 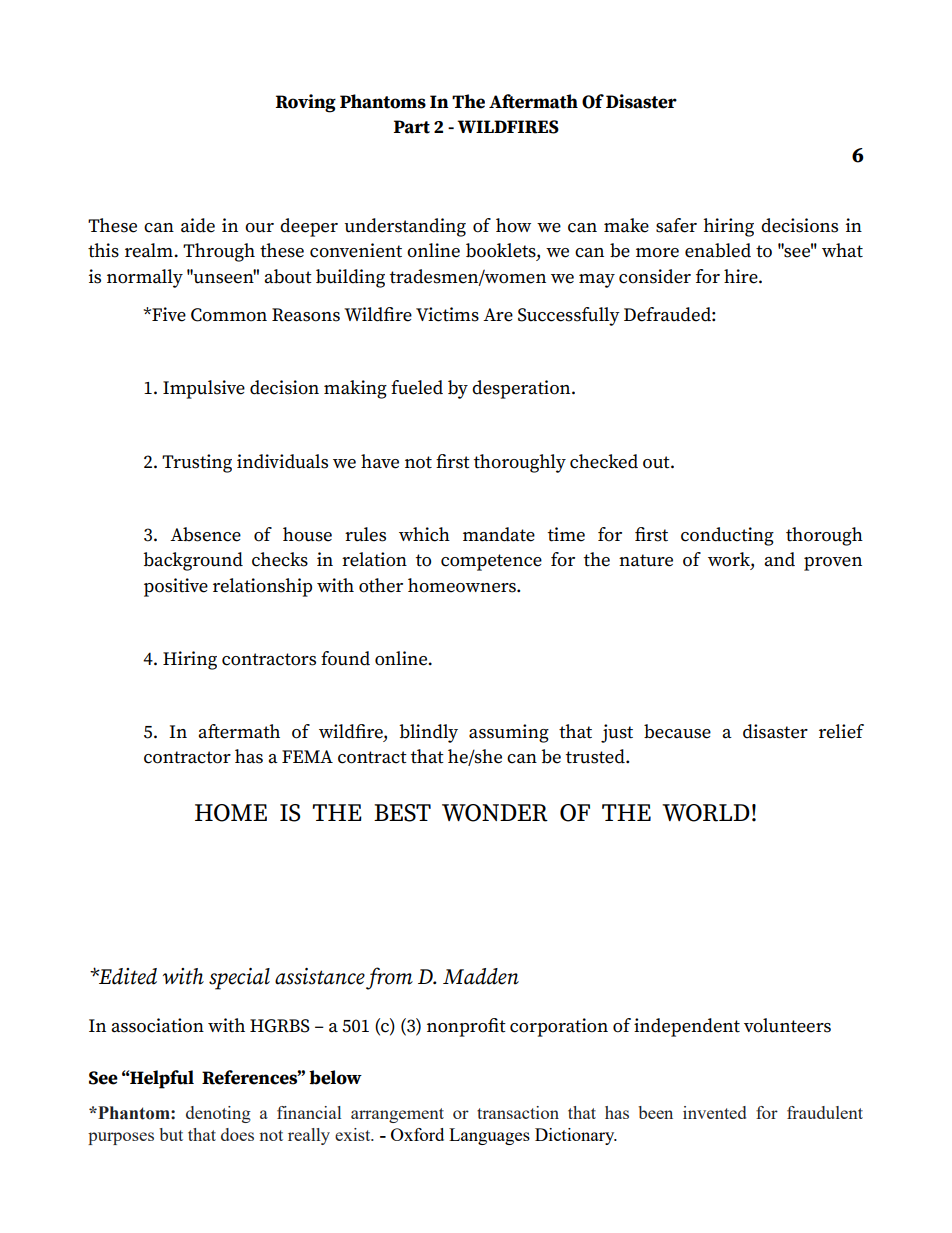 I want to click on WORLD, so click(x=706, y=813).
